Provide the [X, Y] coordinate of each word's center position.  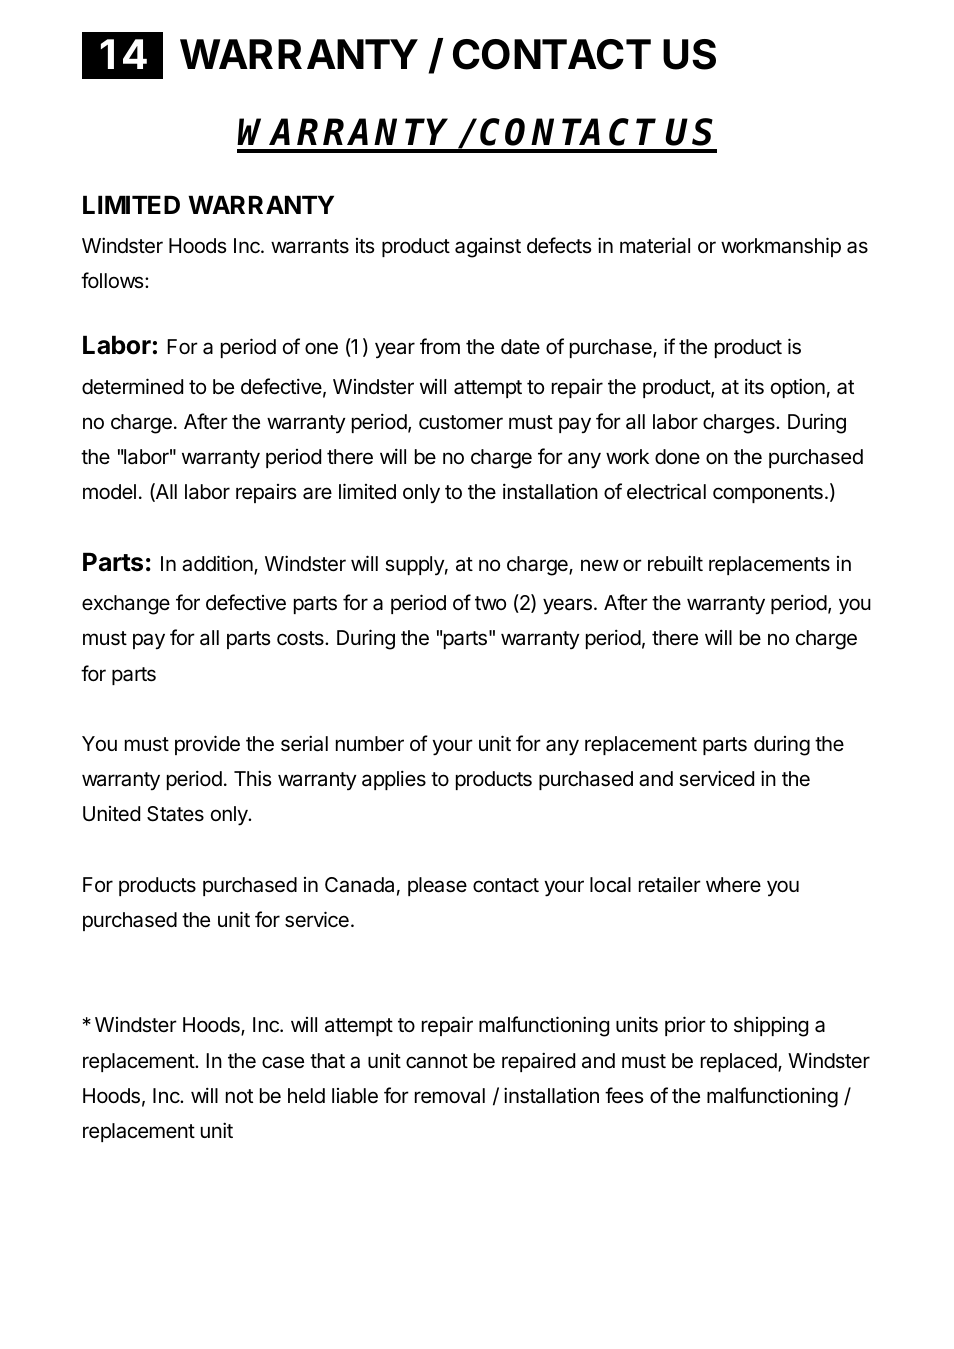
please [437, 886]
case [283, 1062]
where [733, 885]
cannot [437, 1061]
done [677, 456]
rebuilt [675, 563]
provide [207, 745]
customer [461, 422]
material [655, 245]
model [109, 491]
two [490, 603]
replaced [740, 1062]
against [488, 248]
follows [113, 280]
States [175, 814]
